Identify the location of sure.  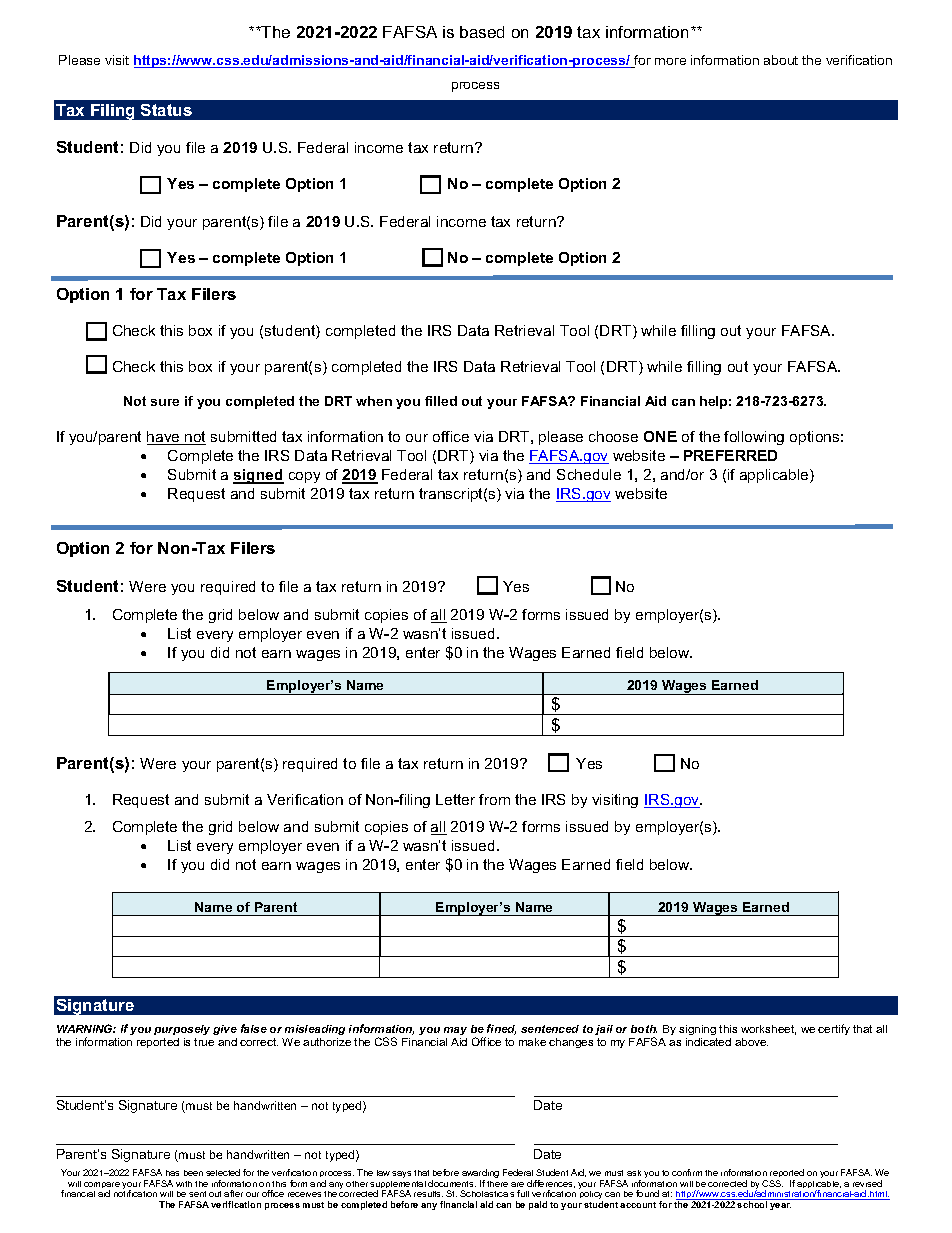
(165, 402).
